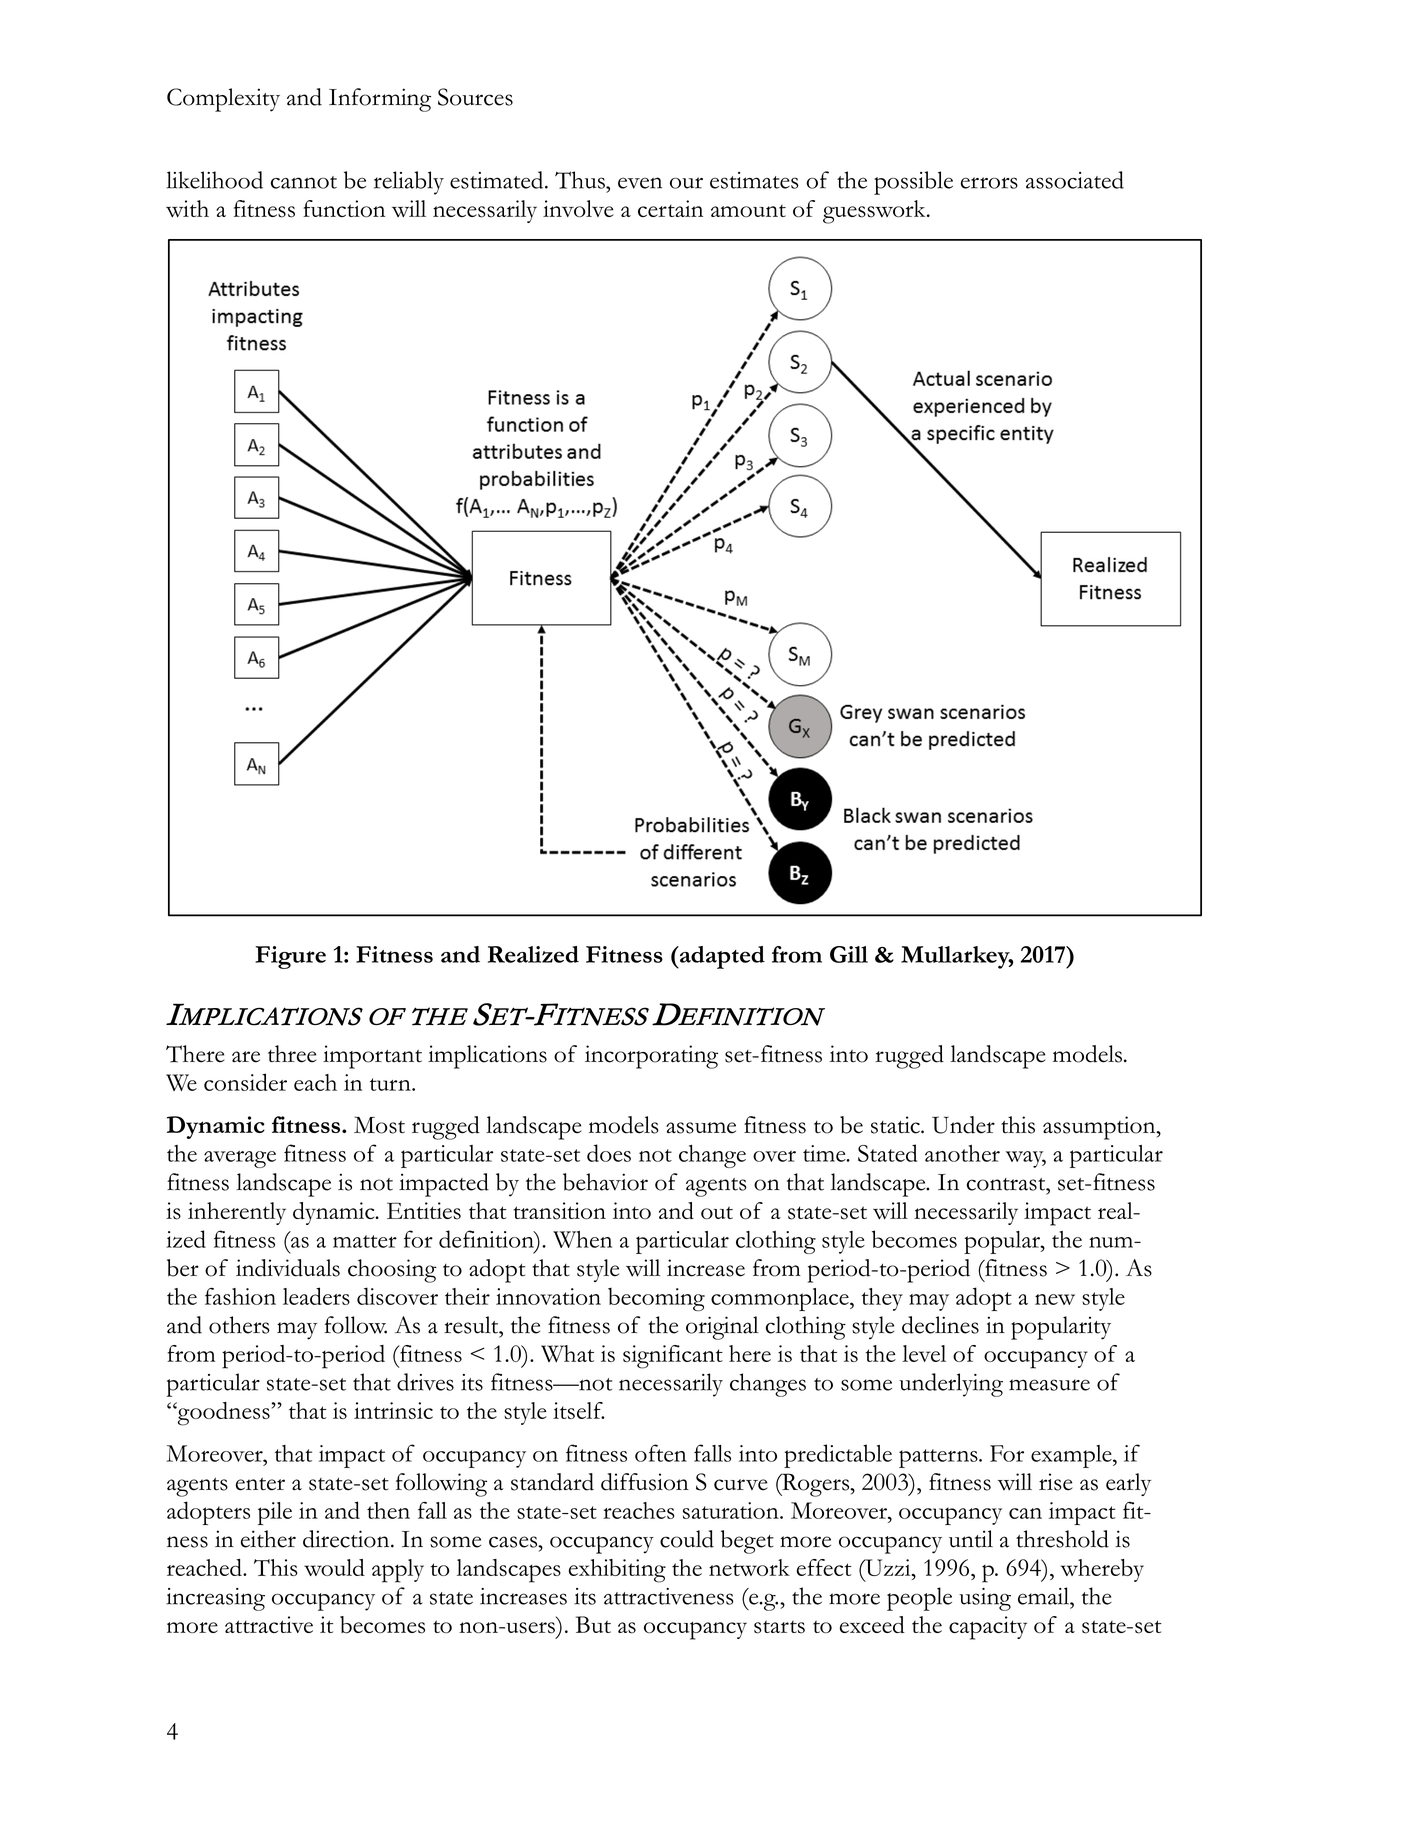  Describe the element at coordinates (1044, 1596) in the screenshot. I see `email` at that location.
